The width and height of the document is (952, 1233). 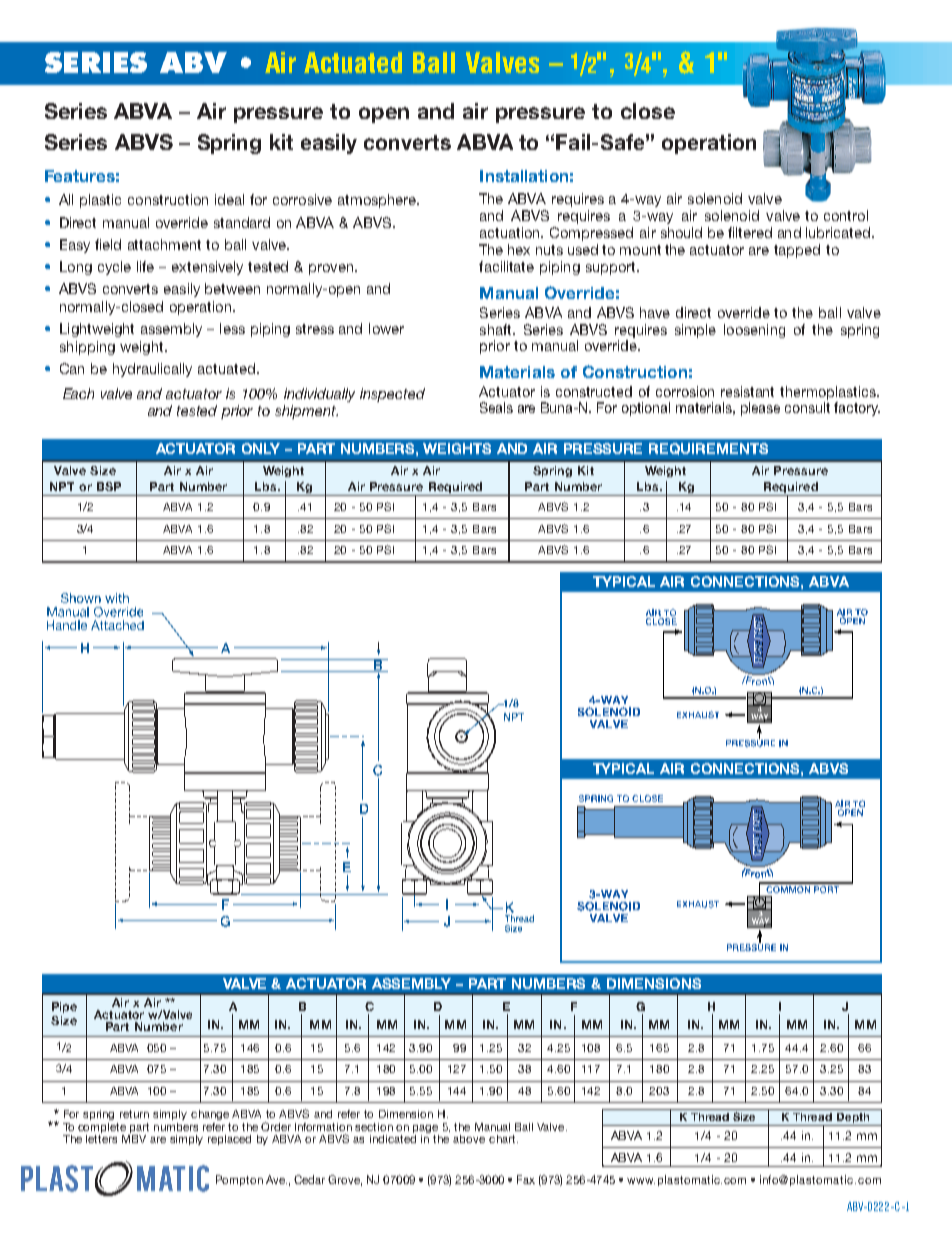 I want to click on Depth, so click(x=853, y=1119).
